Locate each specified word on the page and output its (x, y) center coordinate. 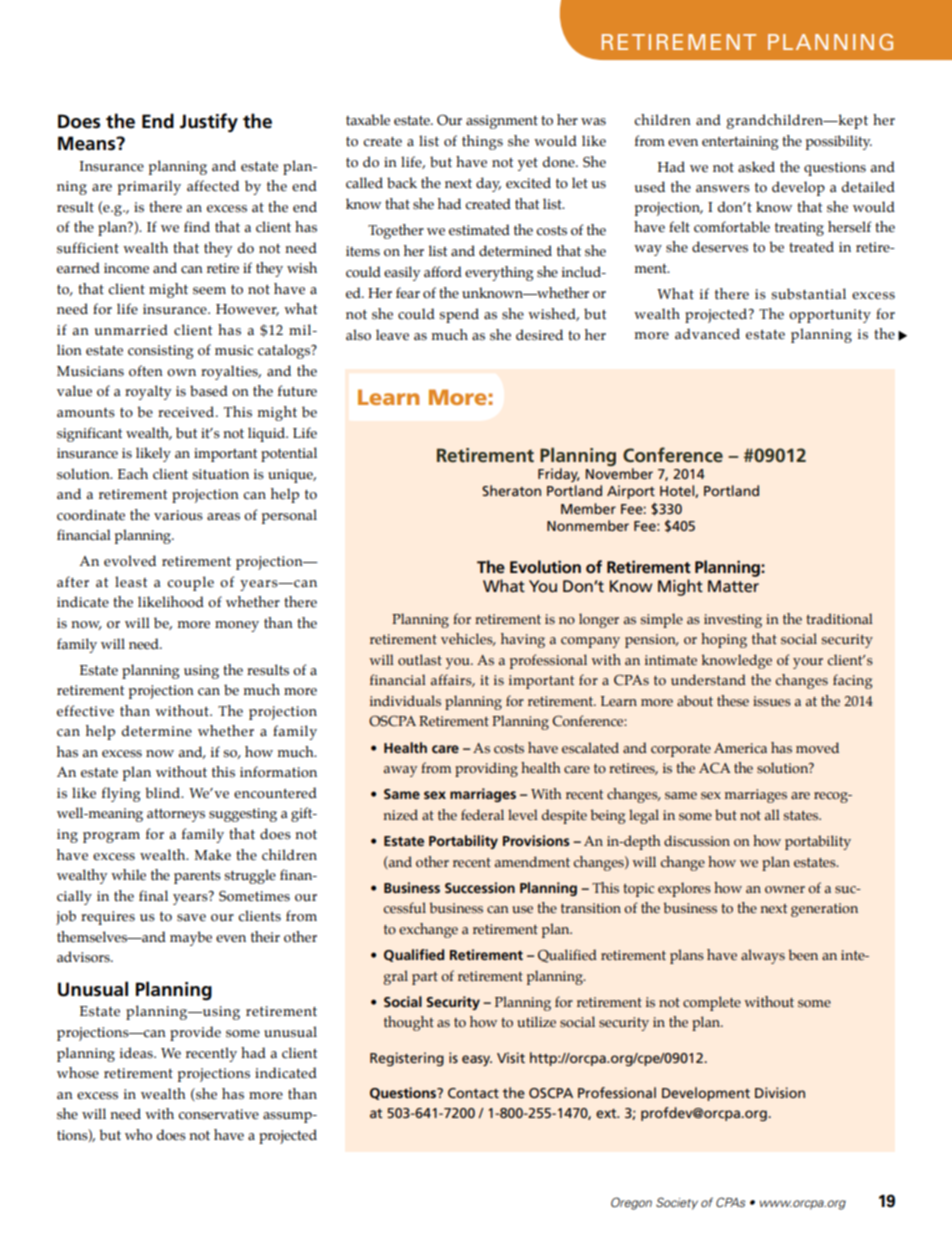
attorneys (176, 815)
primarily (149, 187)
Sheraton (511, 490)
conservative (218, 1114)
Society (677, 1203)
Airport (631, 492)
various (178, 515)
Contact (473, 1093)
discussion (697, 841)
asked (756, 167)
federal (482, 815)
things (482, 142)
